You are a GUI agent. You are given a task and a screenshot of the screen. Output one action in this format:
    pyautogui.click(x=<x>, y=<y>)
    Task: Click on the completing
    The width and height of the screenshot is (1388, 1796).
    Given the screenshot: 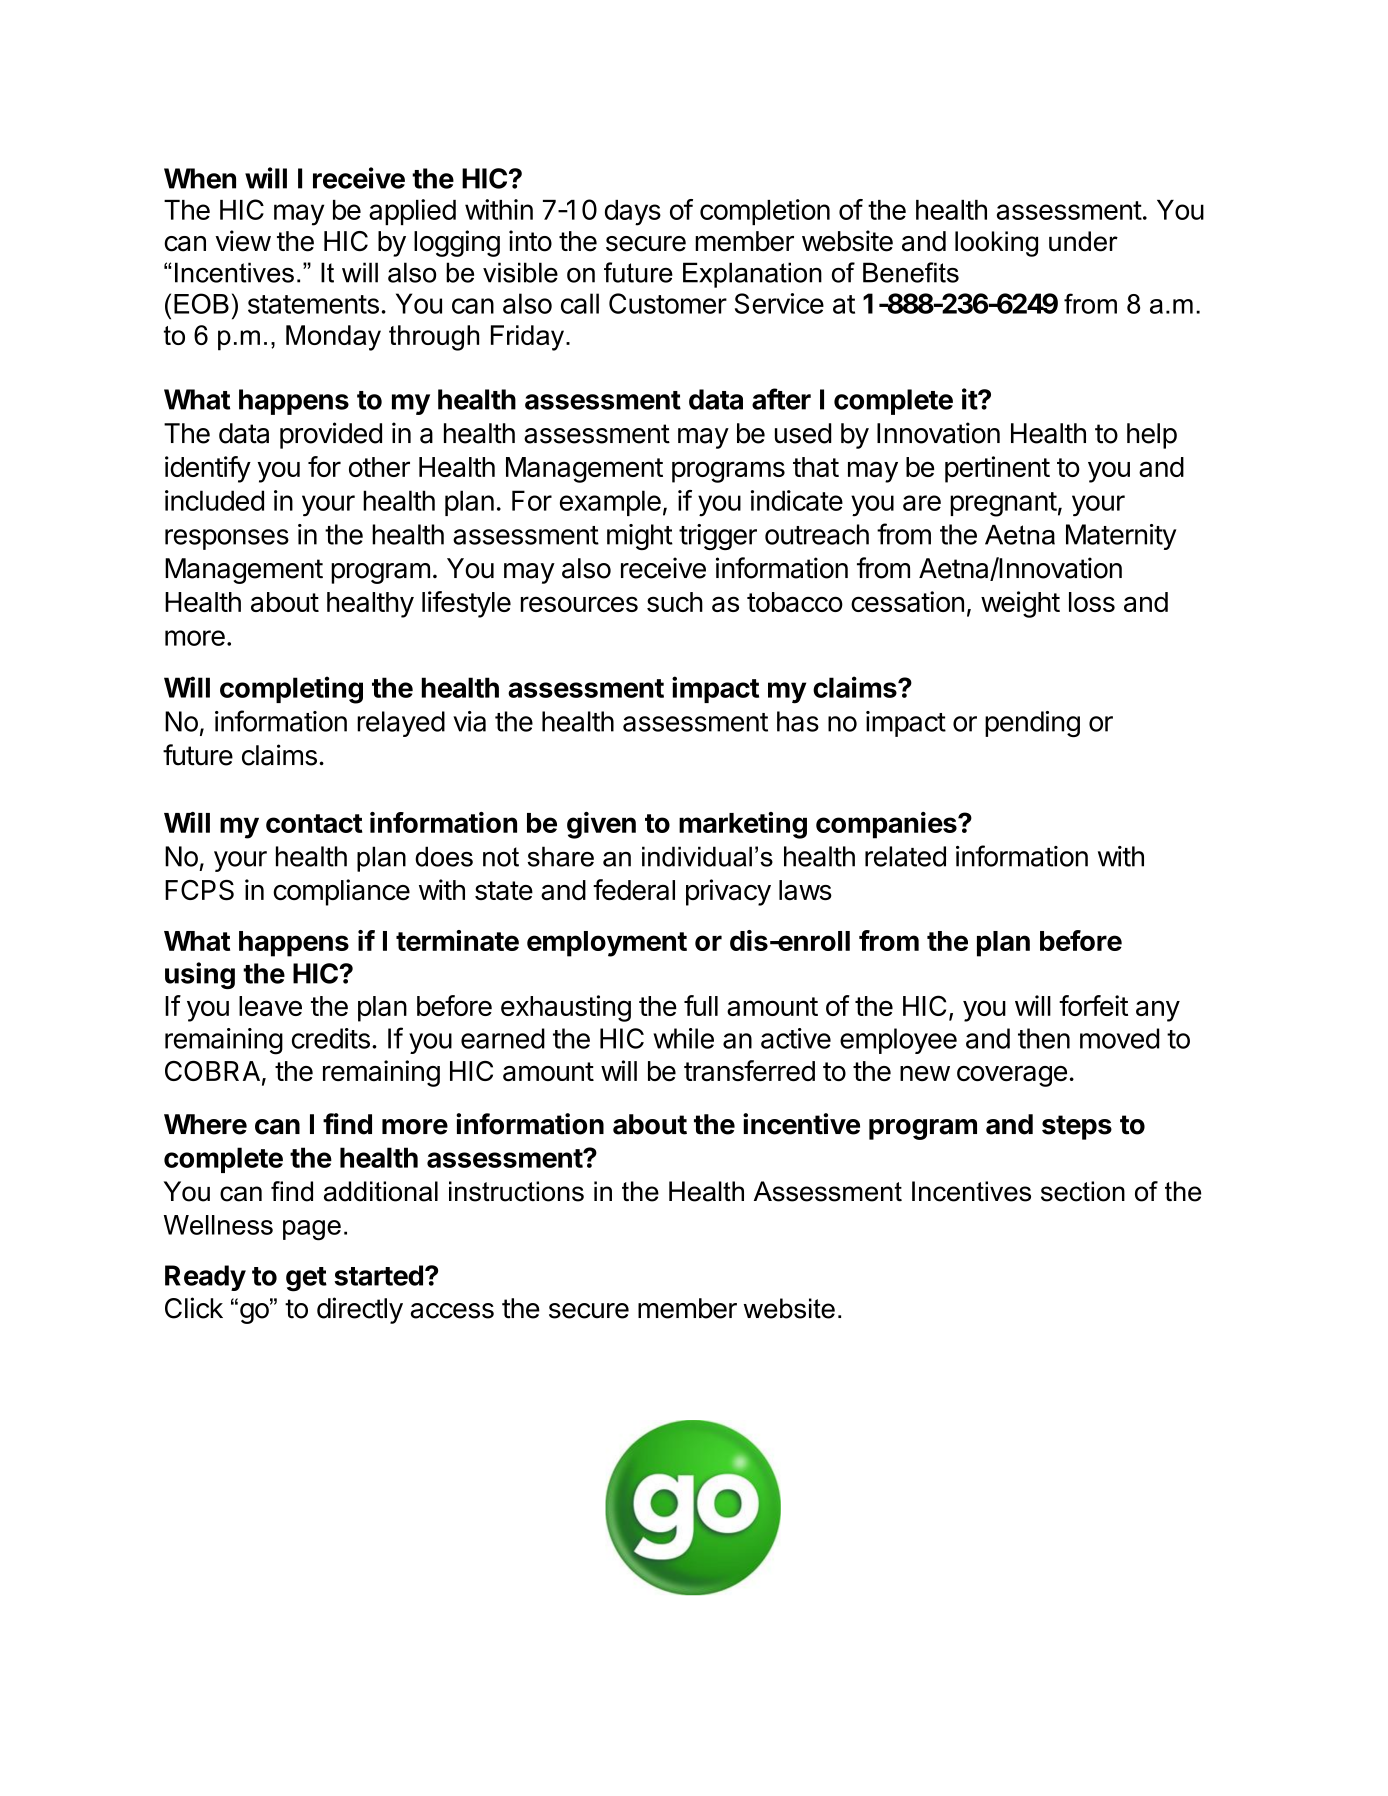 What is the action you would take?
    pyautogui.click(x=291, y=690)
